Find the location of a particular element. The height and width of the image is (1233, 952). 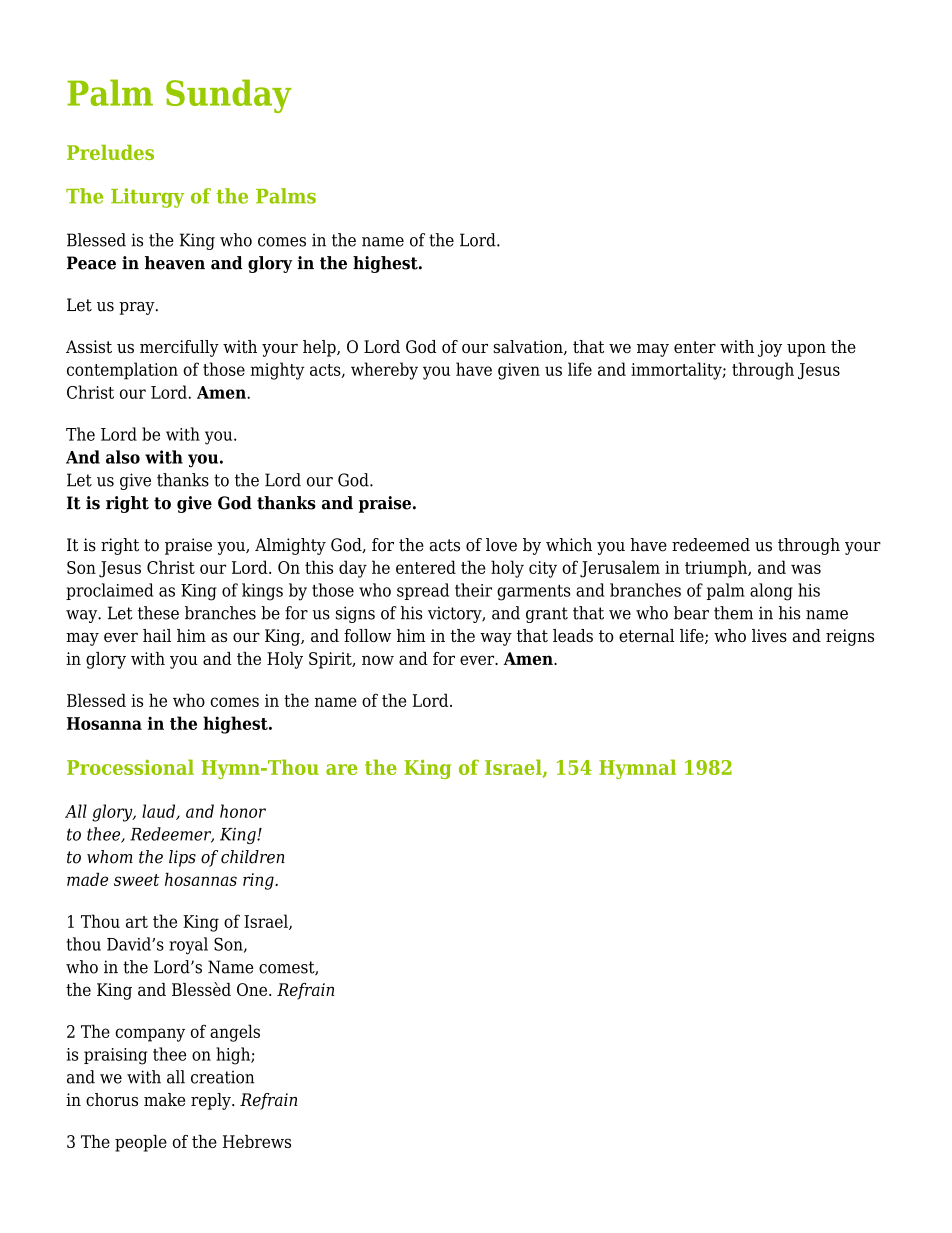

upon is located at coordinates (806, 350).
